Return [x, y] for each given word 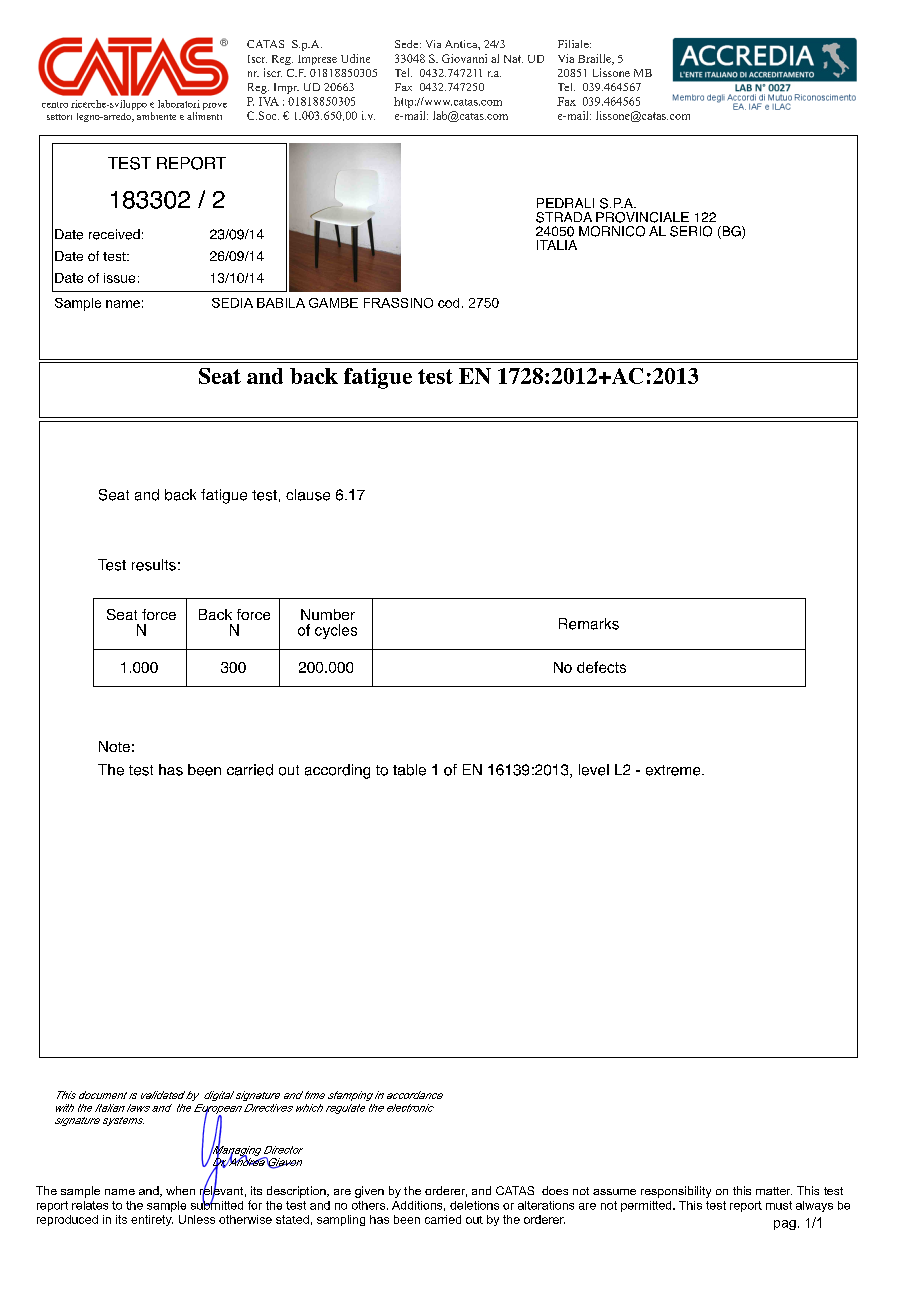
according [337, 771]
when [180, 1190]
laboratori [179, 104]
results [154, 565]
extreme [674, 770]
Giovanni [464, 58]
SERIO [691, 231]
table [409, 770]
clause [308, 495]
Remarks [589, 624]
